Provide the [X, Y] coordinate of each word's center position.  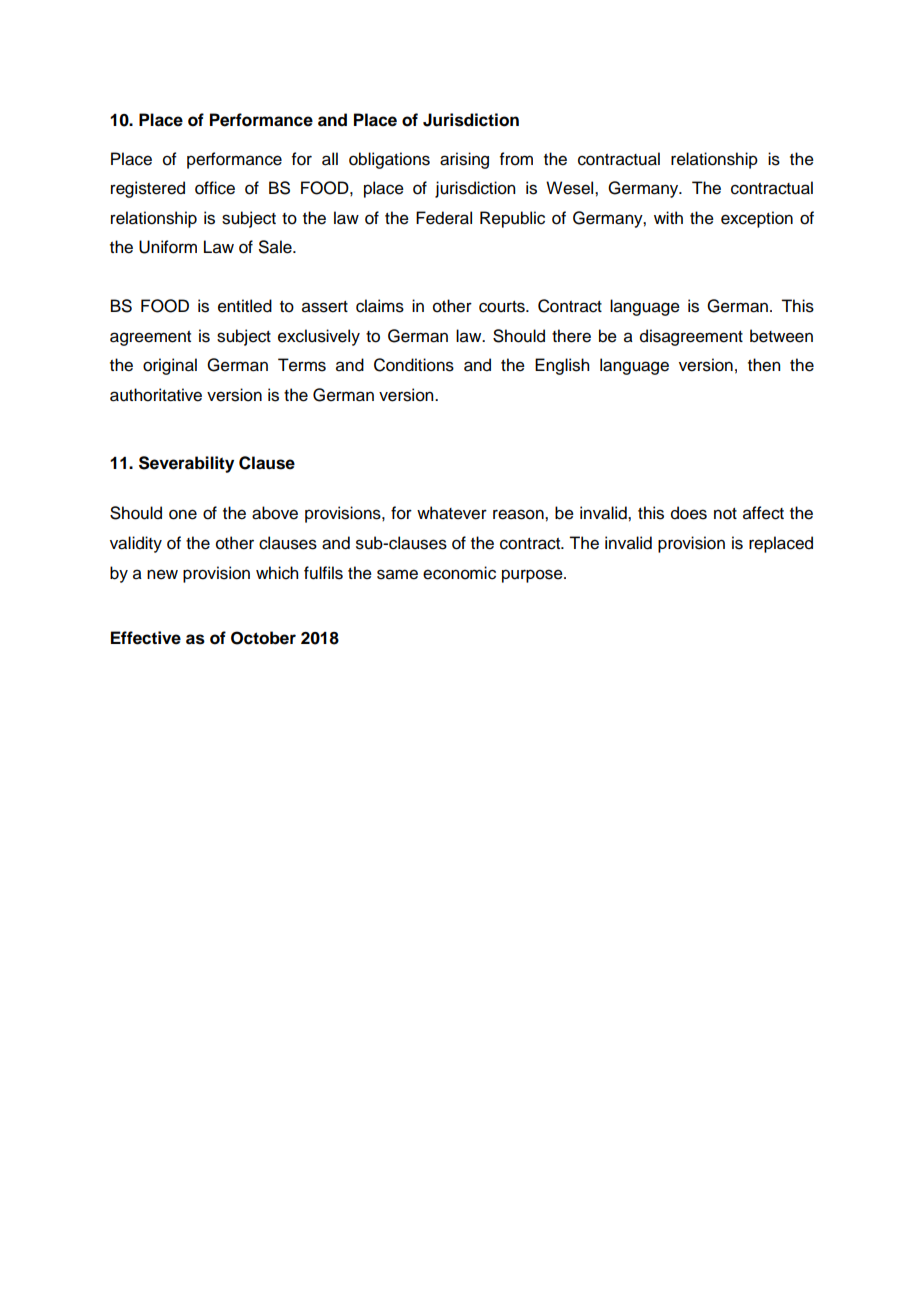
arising [464, 160]
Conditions [414, 365]
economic [459, 573]
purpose [533, 576]
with [668, 217]
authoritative [156, 395]
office [215, 188]
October [263, 638]
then [764, 365]
